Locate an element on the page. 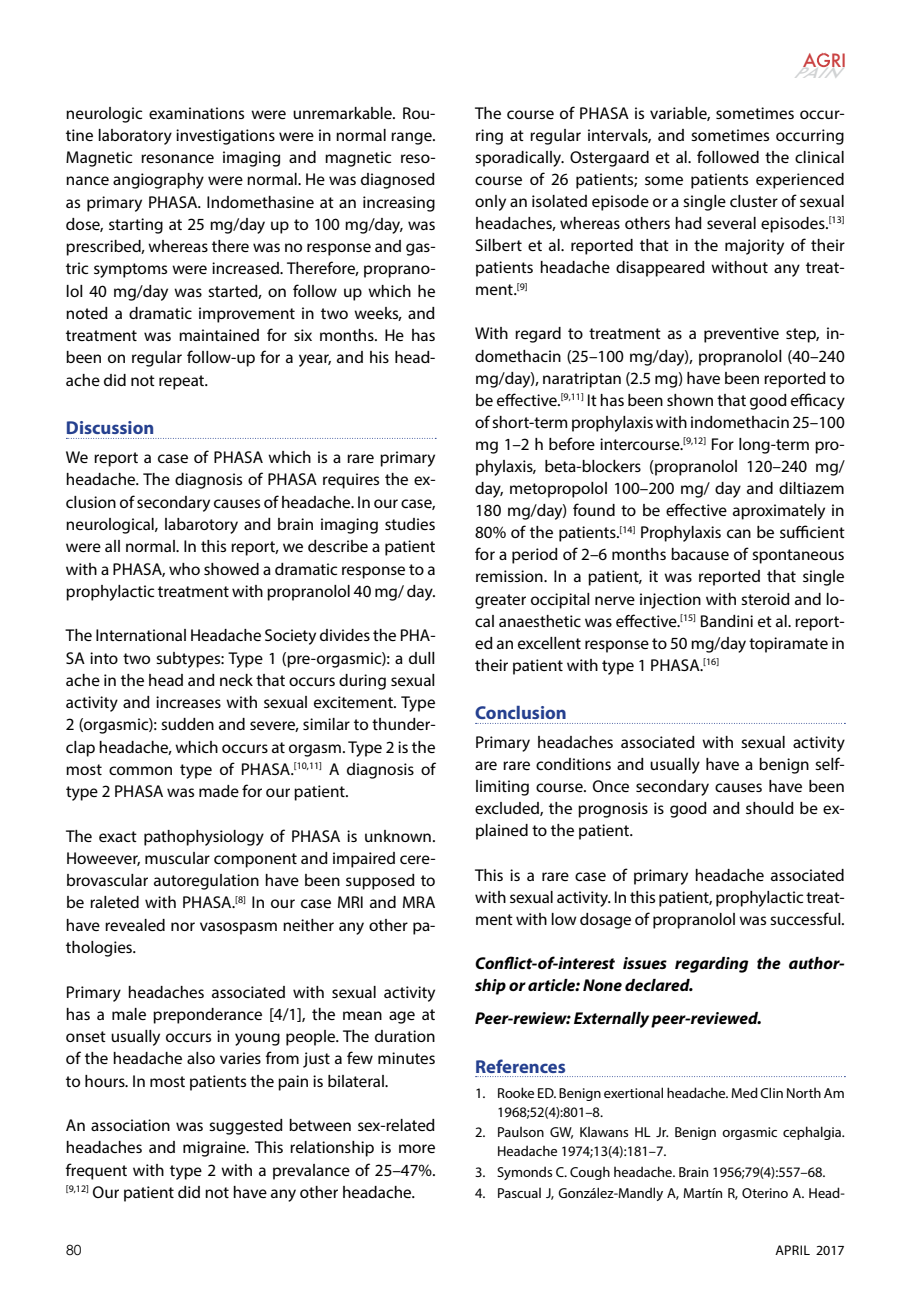 The image size is (924, 1308). Pascual is located at coordinates (519, 1193).
